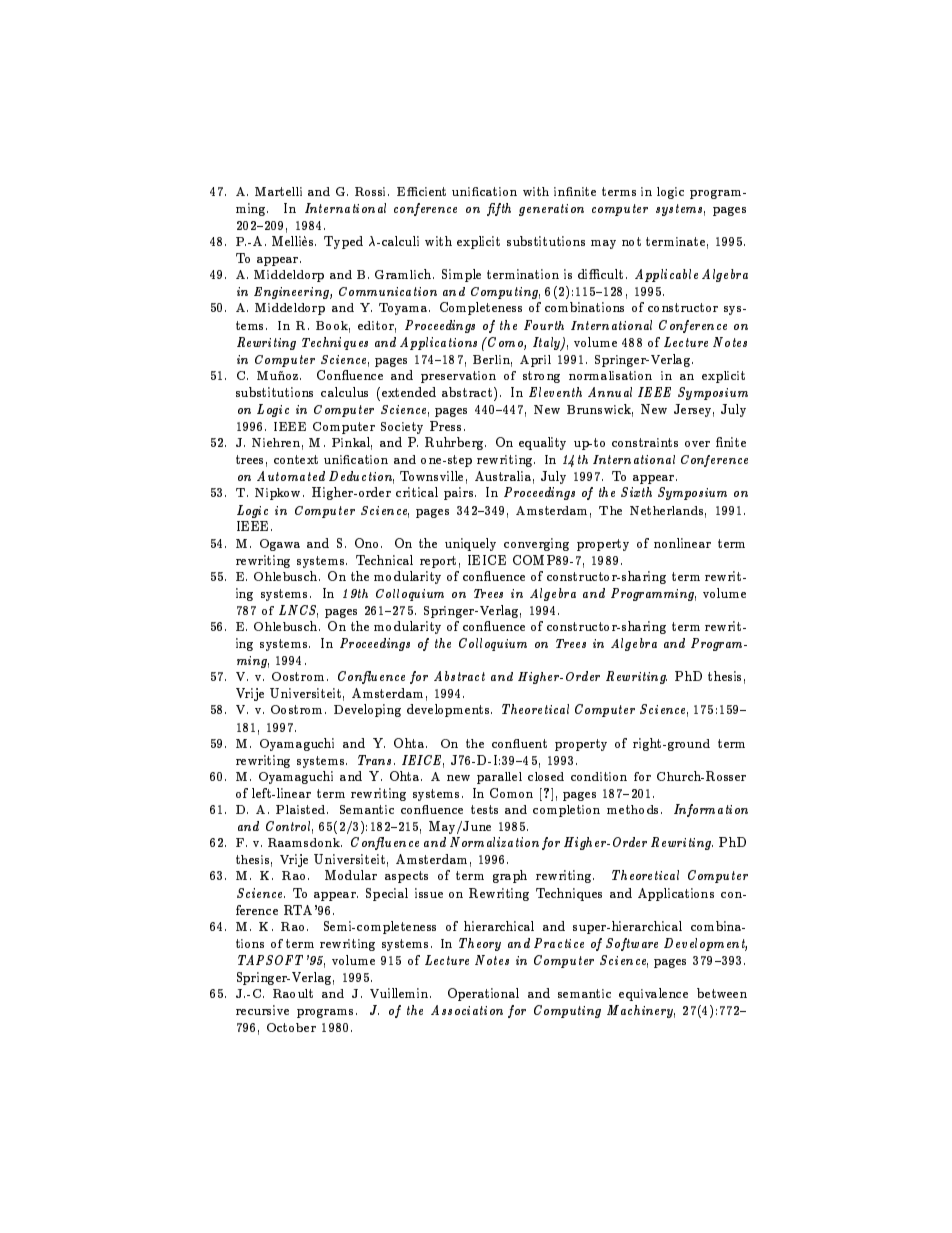 The height and width of the document is (1233, 952). I want to click on pairs, so click(460, 493).
